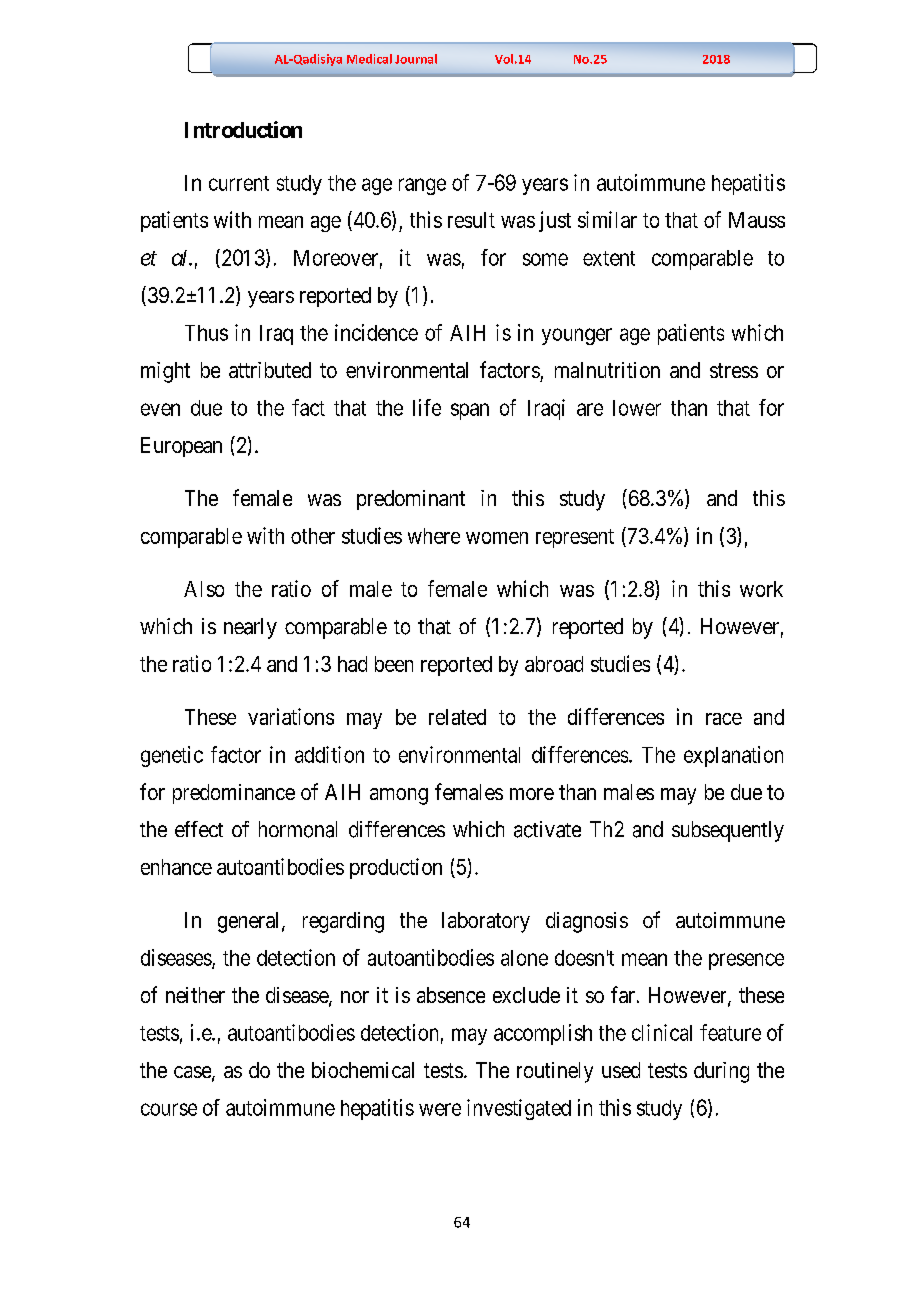 The image size is (924, 1308). Describe the element at coordinates (169, 1109) in the document. I see `course` at that location.
